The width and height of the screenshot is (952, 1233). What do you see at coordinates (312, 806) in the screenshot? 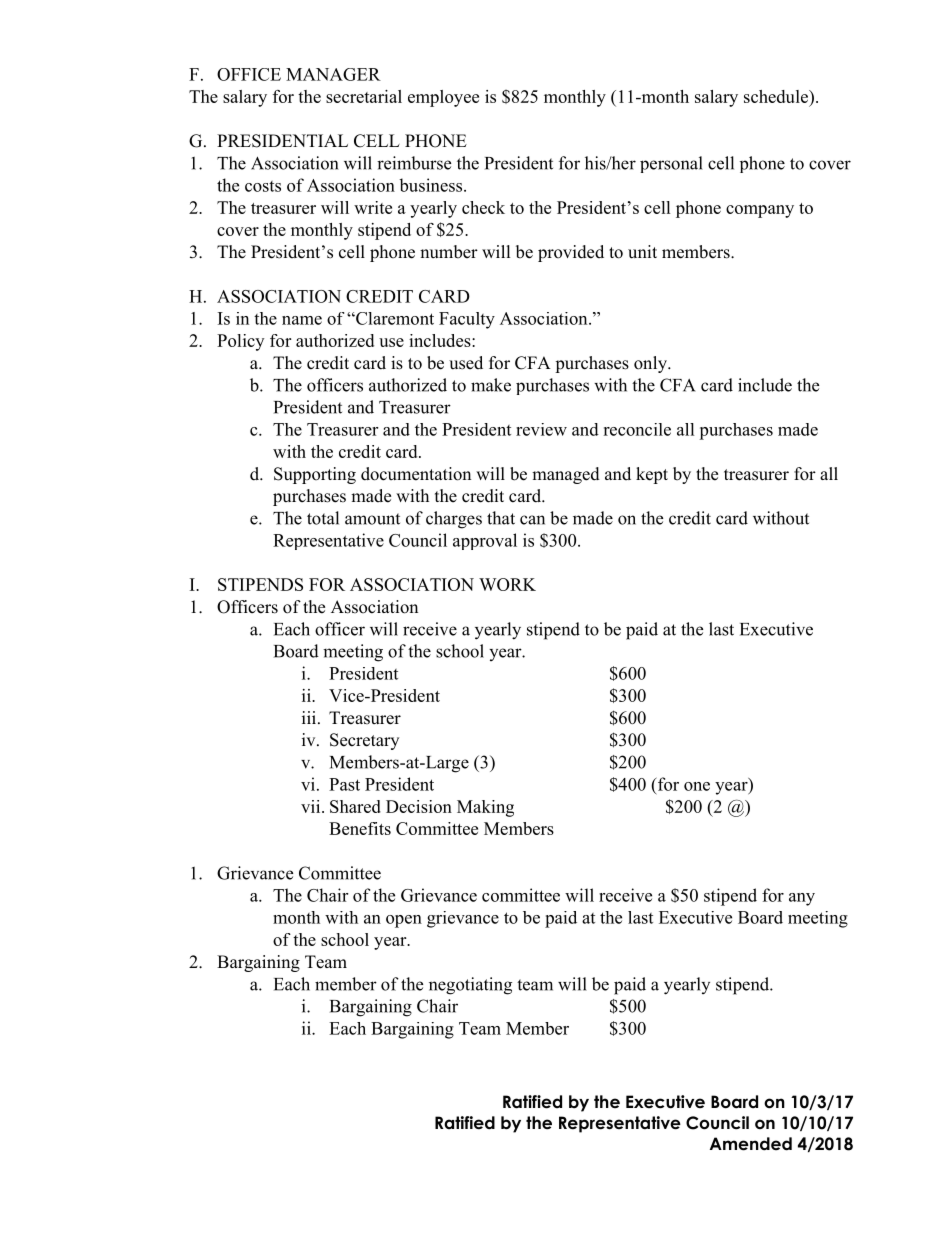
I see `vii` at bounding box center [312, 806].
